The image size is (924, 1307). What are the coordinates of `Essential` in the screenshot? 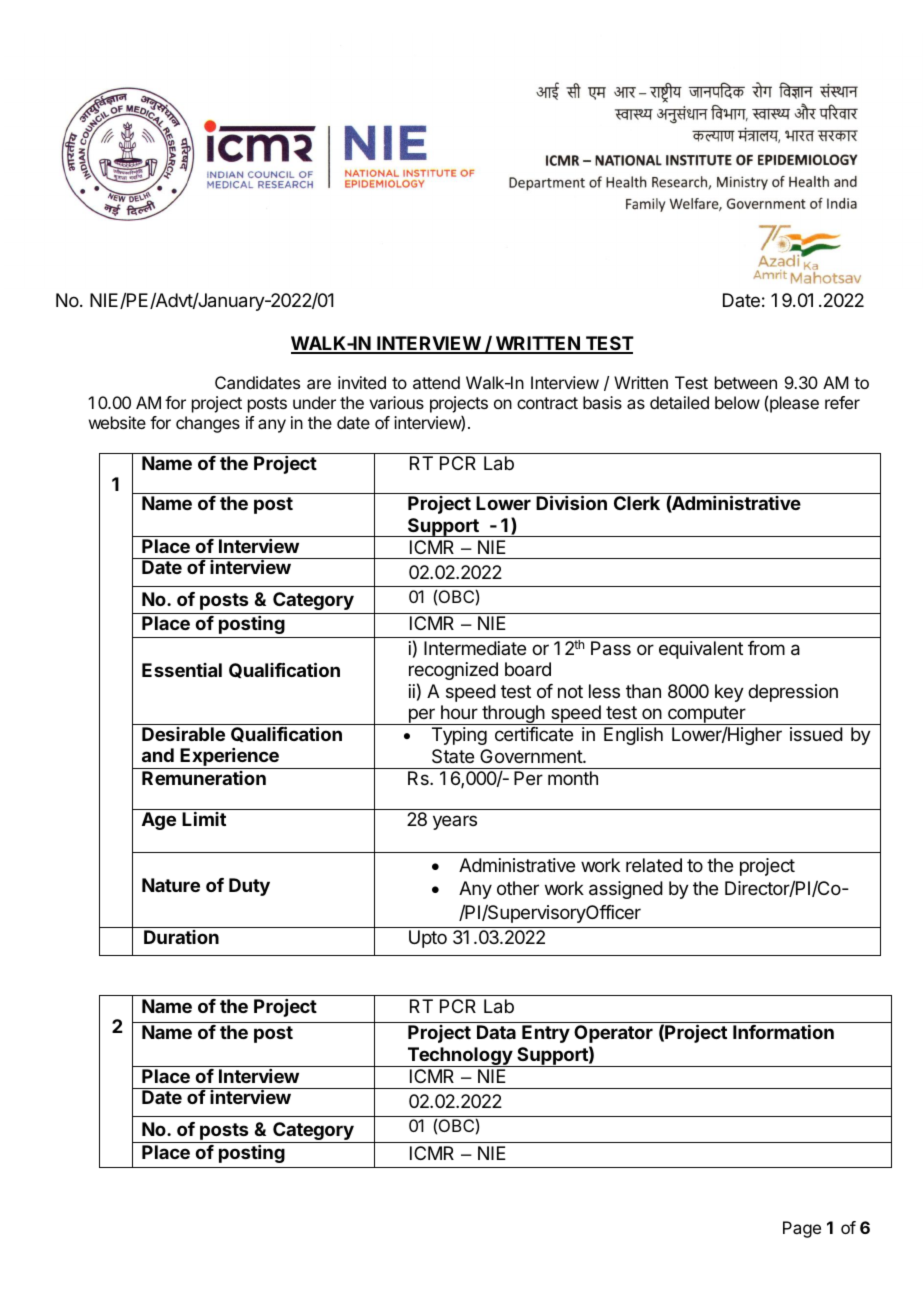 It's located at (182, 670).
